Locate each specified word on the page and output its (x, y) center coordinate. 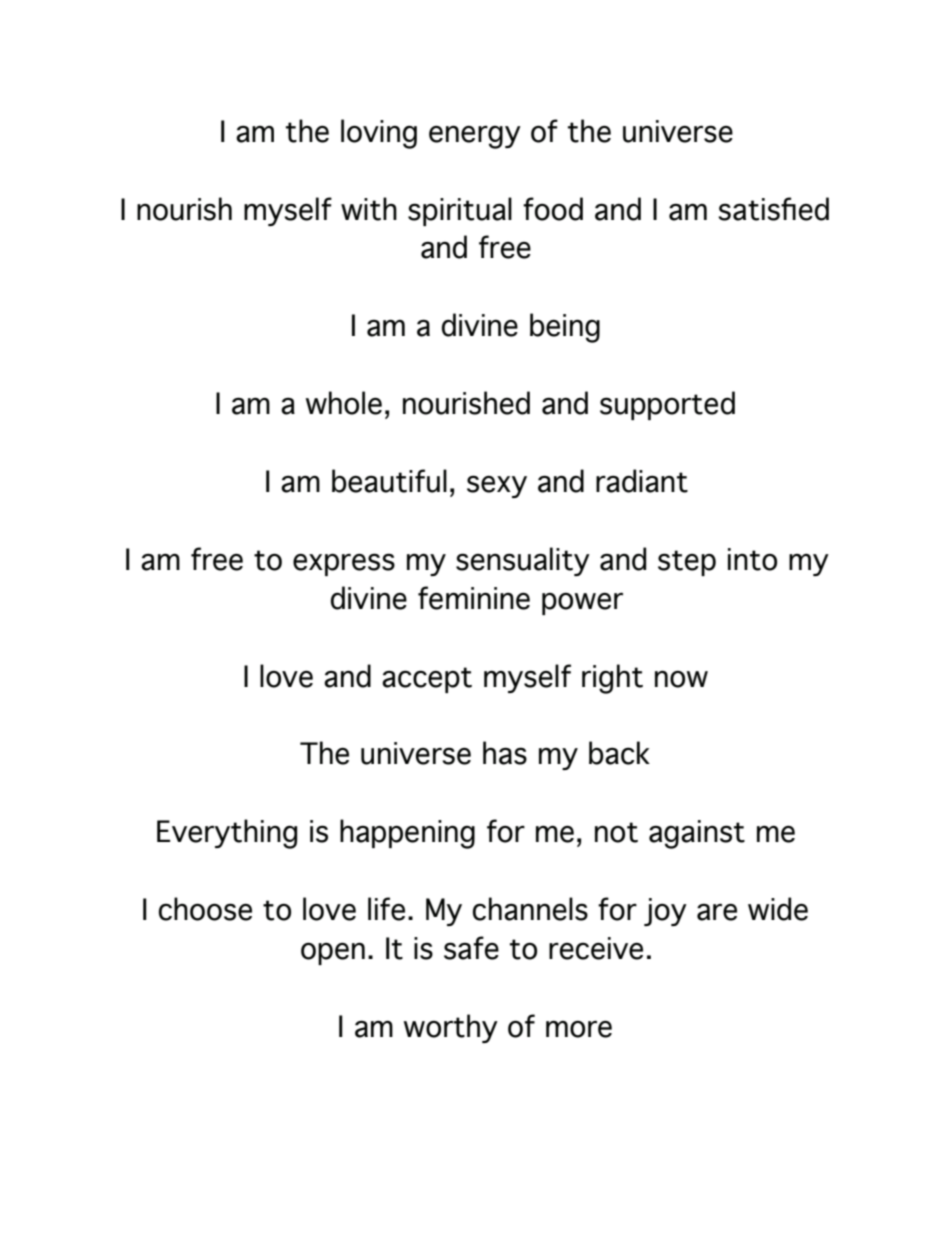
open (333, 953)
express (344, 564)
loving (379, 134)
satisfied (773, 209)
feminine (474, 598)
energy (475, 137)
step (687, 563)
